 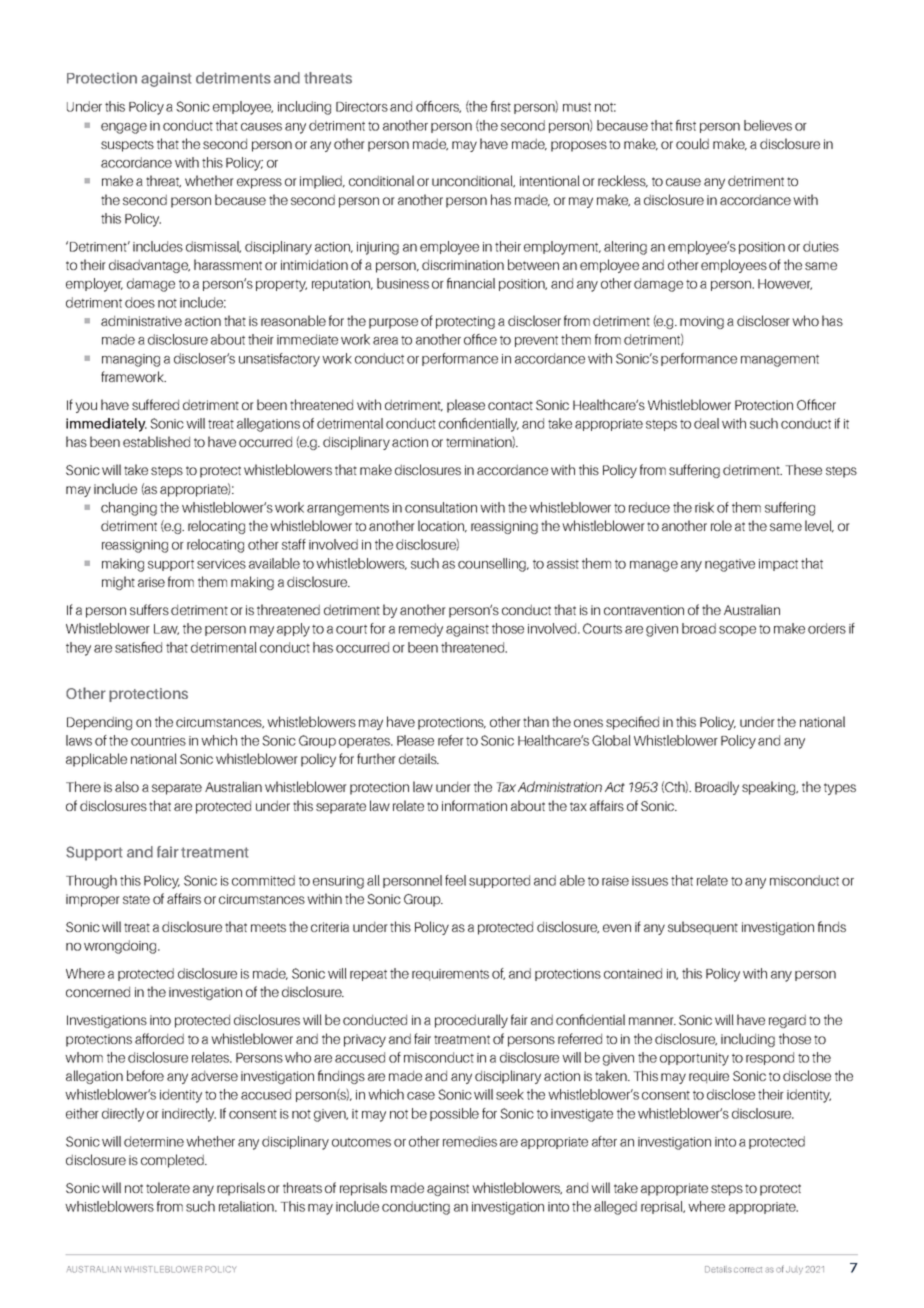 I want to click on tolerate, so click(x=168, y=1187).
